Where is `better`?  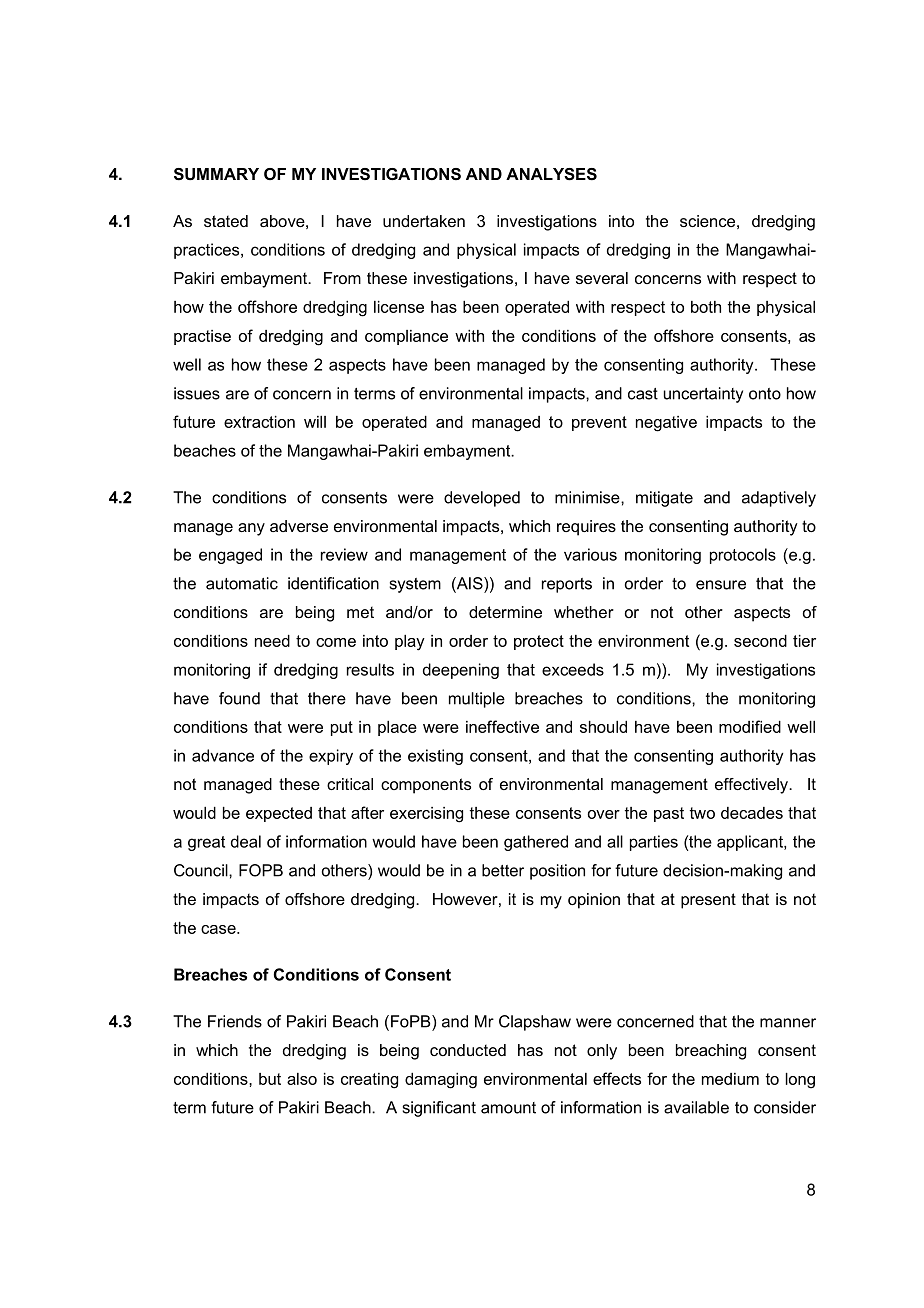 better is located at coordinates (503, 870).
